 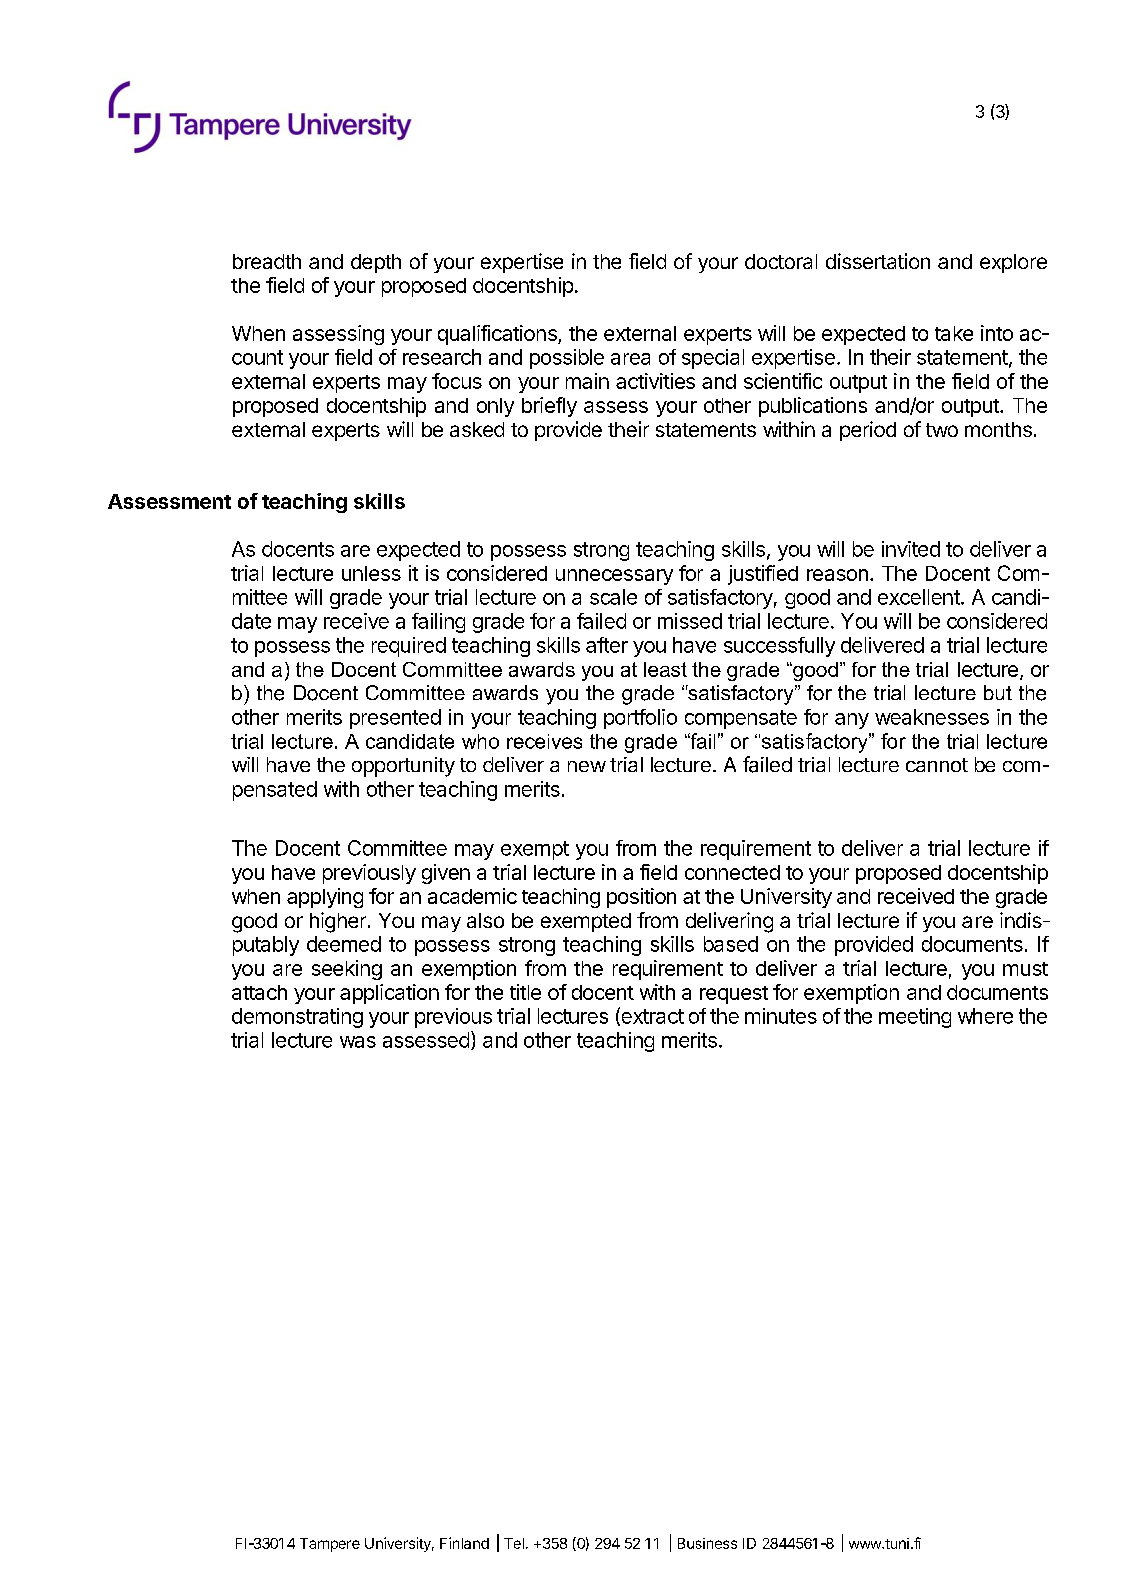 What do you see at coordinates (338, 922) in the screenshot?
I see `higher` at bounding box center [338, 922].
